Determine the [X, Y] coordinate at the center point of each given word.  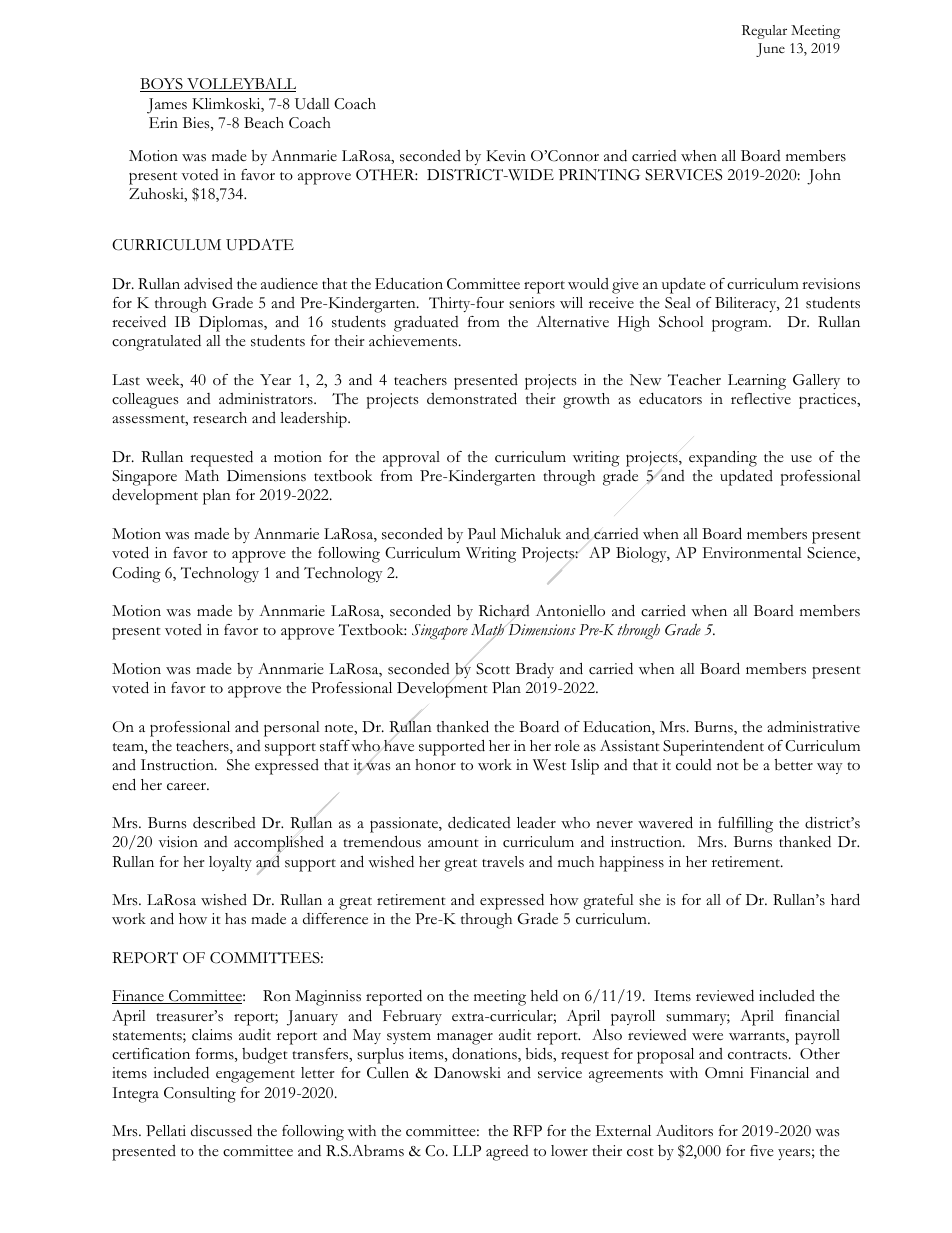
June [770, 50]
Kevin [506, 155]
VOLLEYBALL [240, 85]
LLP [467, 1150]
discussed [221, 1131]
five [762, 1151]
